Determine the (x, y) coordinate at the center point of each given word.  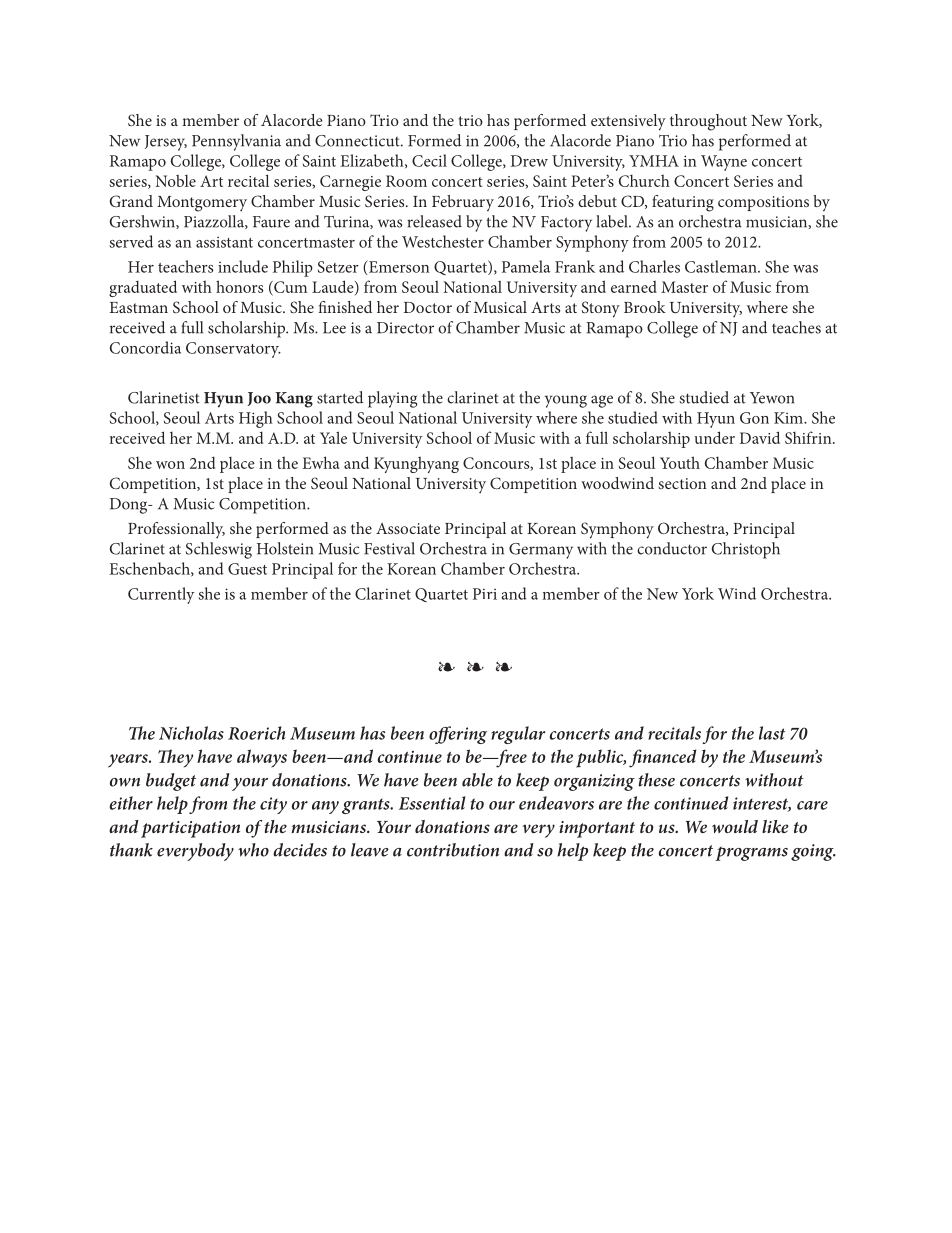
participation (190, 829)
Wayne (724, 163)
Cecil (429, 160)
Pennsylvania (236, 142)
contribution (453, 850)
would (735, 826)
